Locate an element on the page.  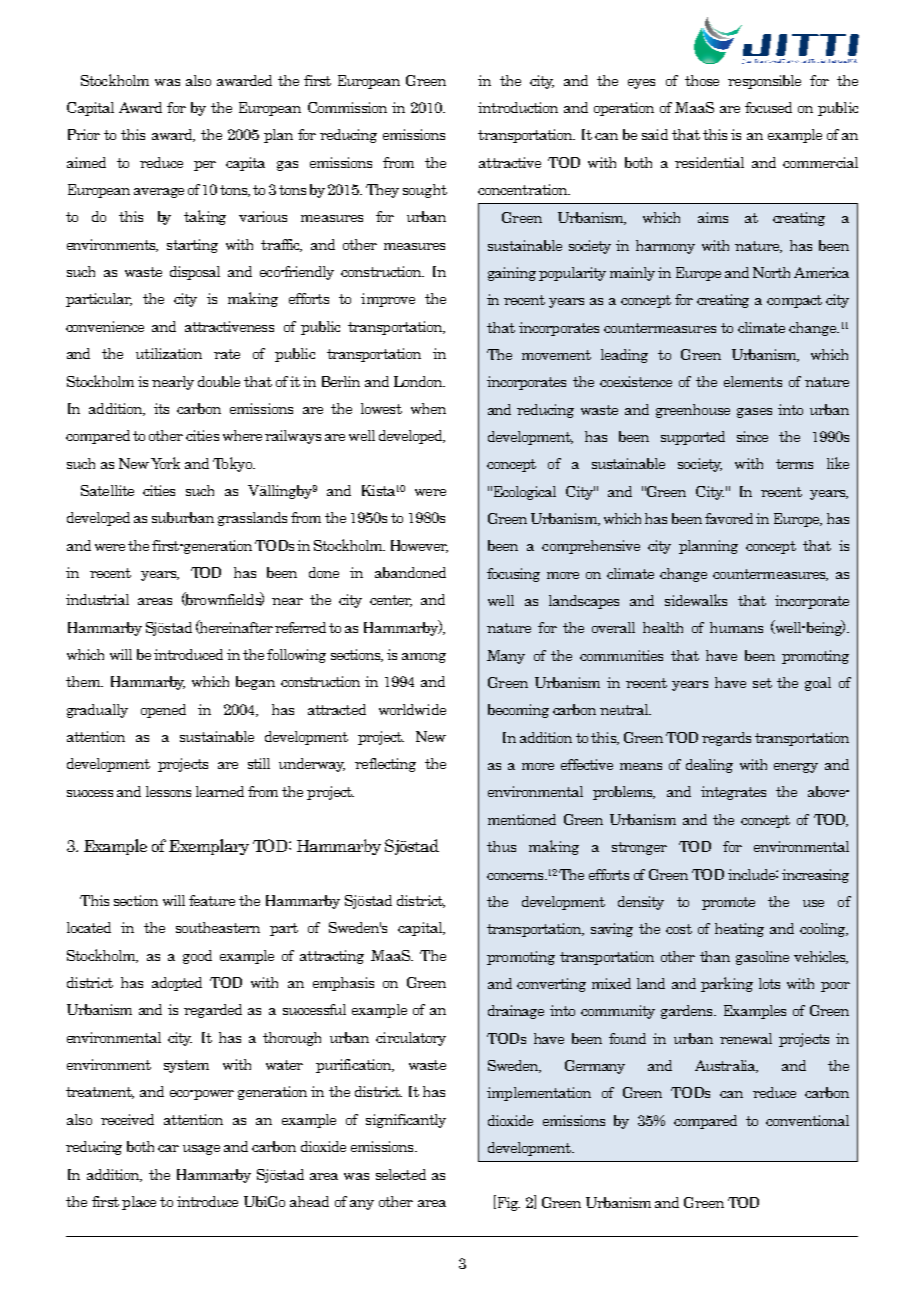
usage is located at coordinates (201, 1150).
